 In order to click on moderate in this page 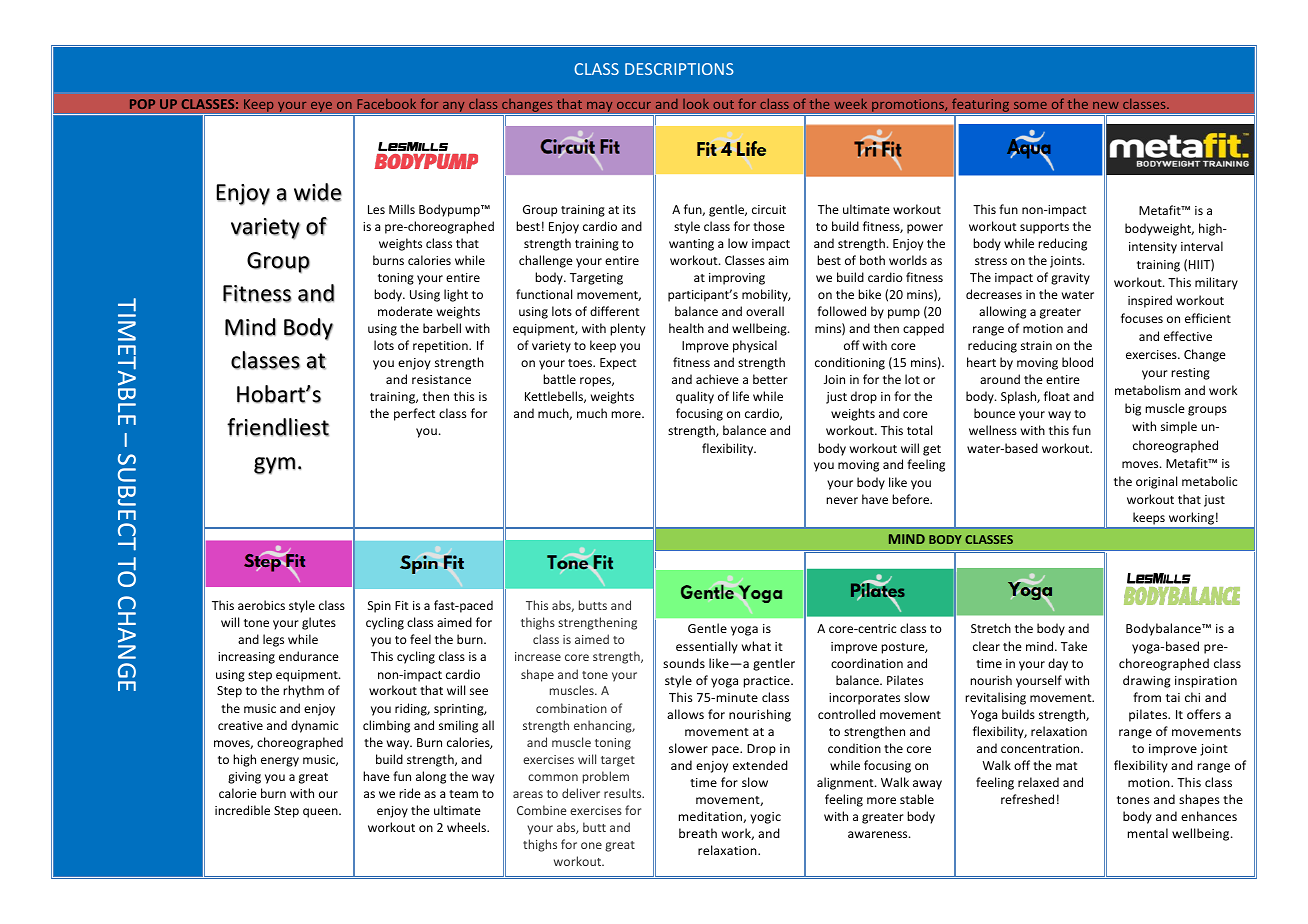, I will do `click(405, 311)`.
